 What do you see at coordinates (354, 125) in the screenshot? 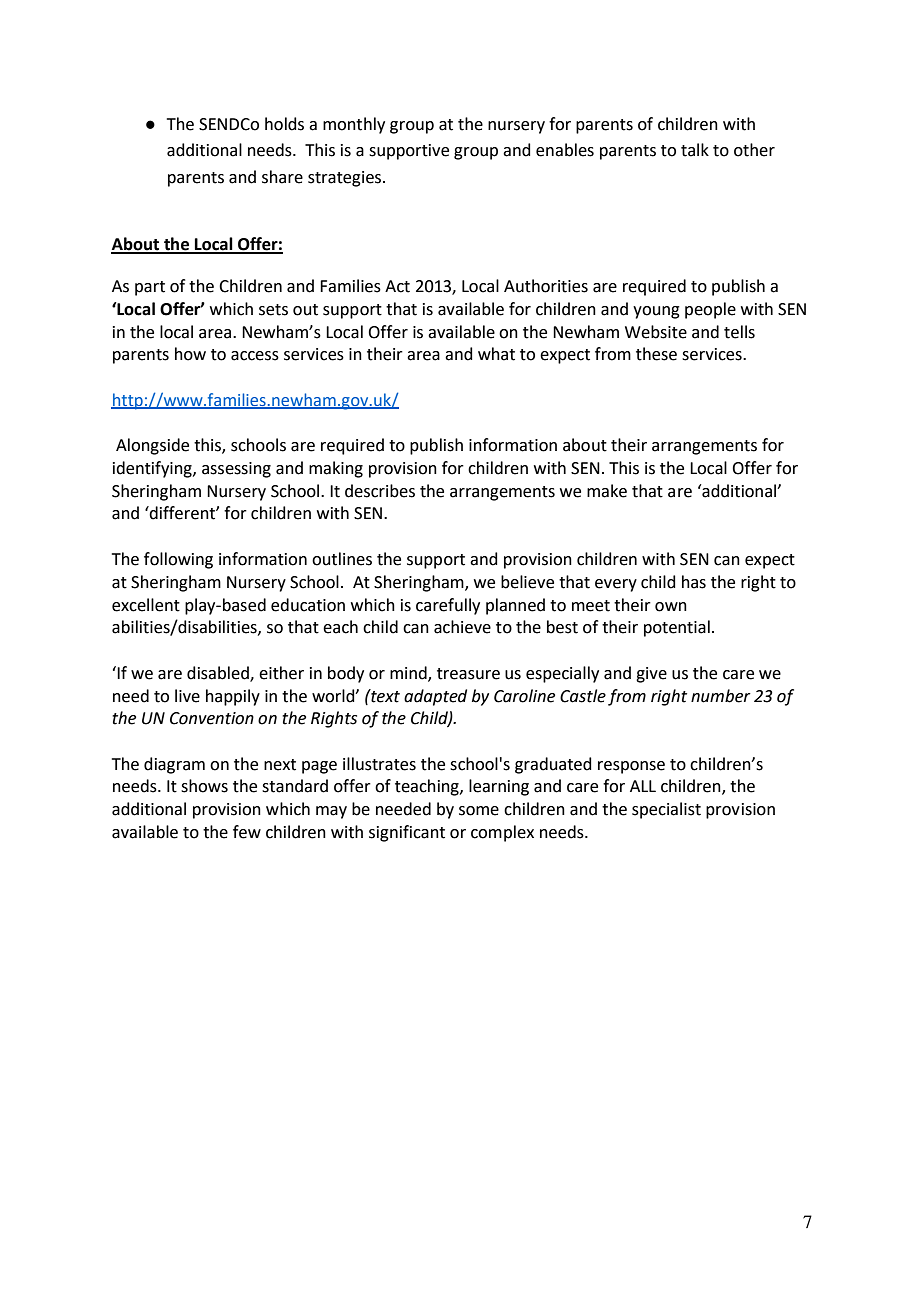
I see `monthly` at bounding box center [354, 125].
